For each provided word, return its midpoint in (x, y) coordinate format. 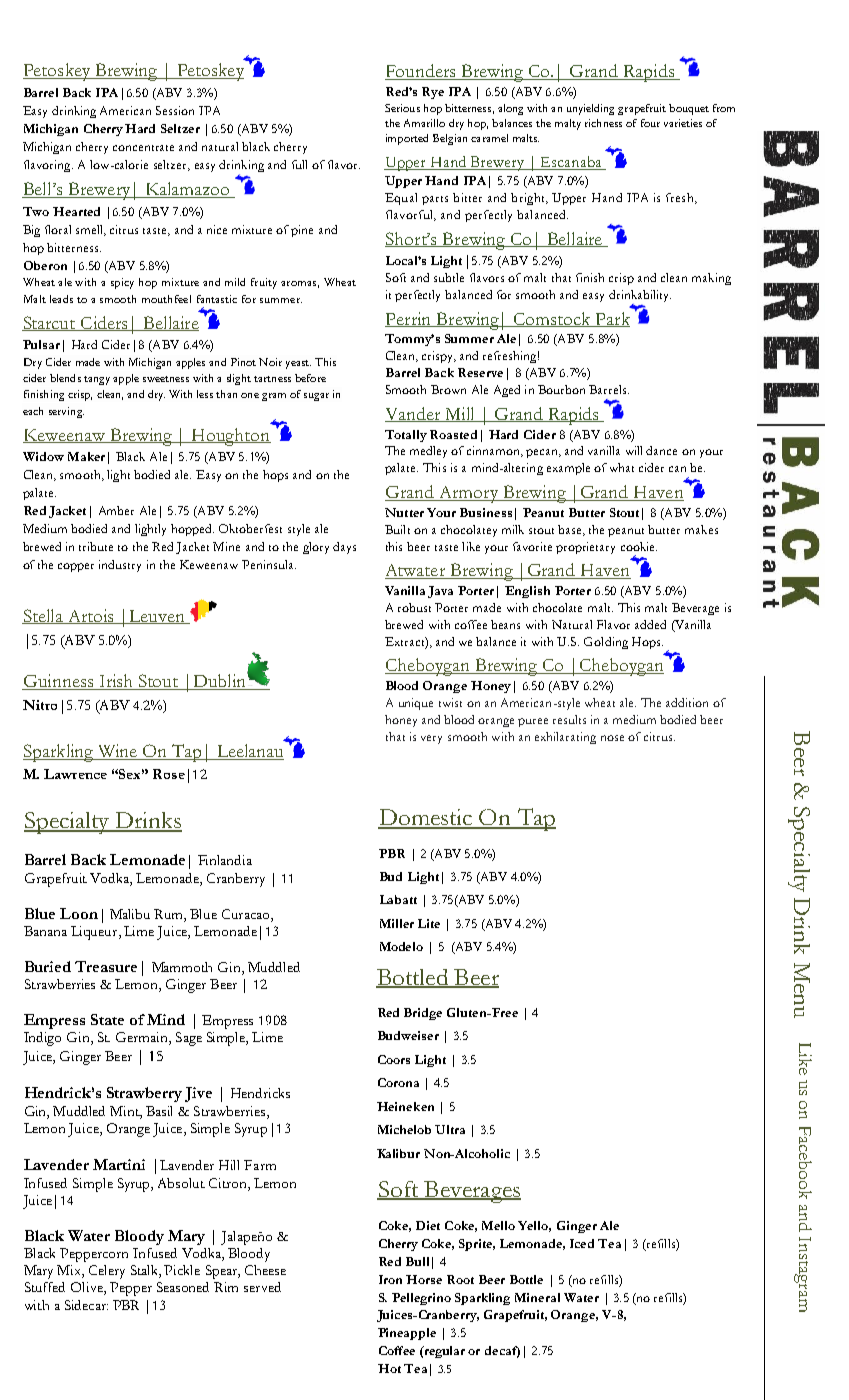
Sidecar (86, 1305)
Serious (402, 108)
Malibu (130, 914)
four (650, 123)
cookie (639, 546)
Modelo (401, 946)
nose (612, 738)
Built (397, 529)
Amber (116, 510)
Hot (389, 1368)
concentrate (143, 148)
